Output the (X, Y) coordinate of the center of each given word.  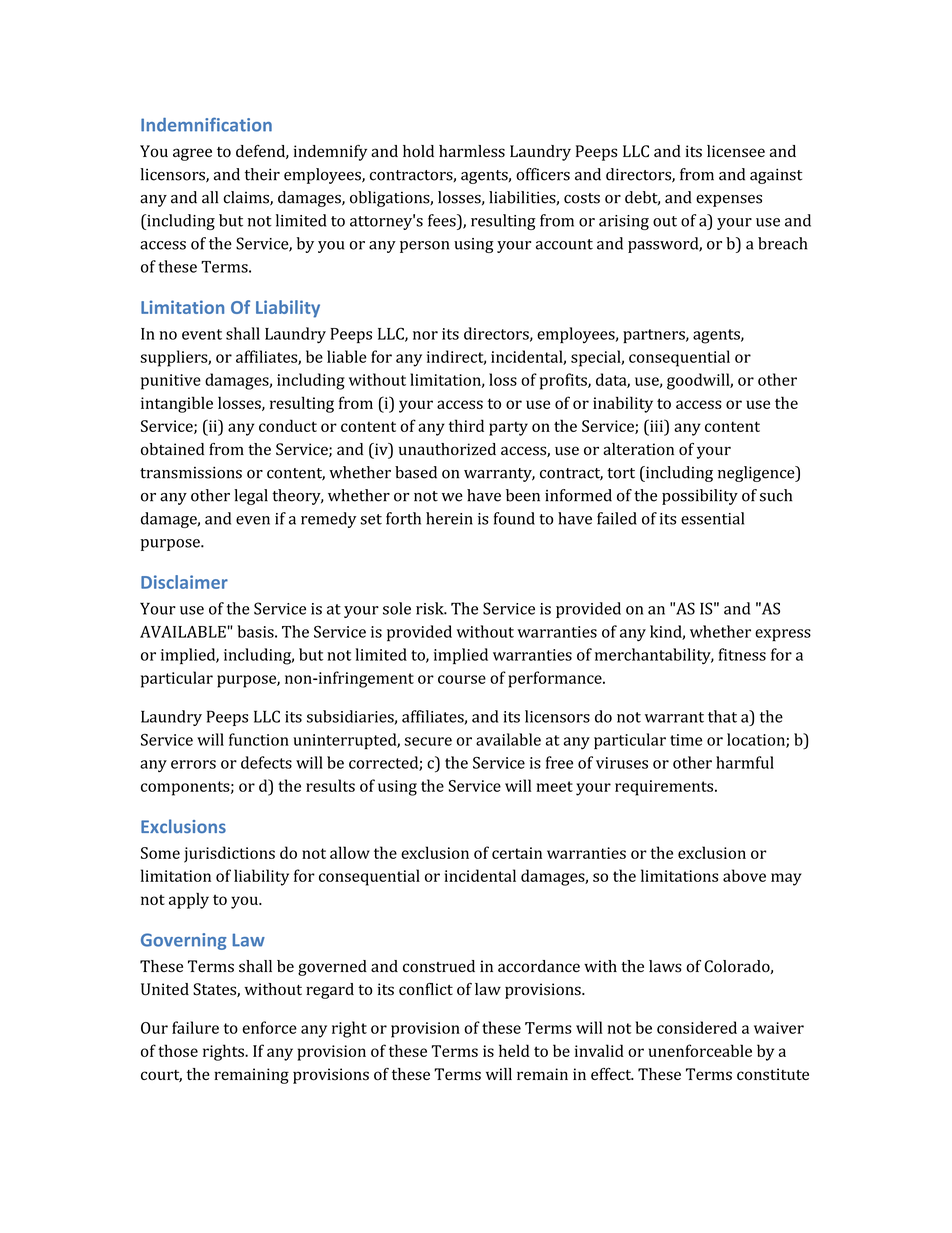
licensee (736, 151)
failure (195, 1027)
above (744, 875)
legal (251, 497)
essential (712, 518)
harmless (472, 151)
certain (517, 853)
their (262, 174)
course (462, 679)
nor (425, 335)
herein (449, 518)
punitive (171, 382)
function (259, 739)
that (722, 716)
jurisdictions (229, 854)
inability (623, 404)
